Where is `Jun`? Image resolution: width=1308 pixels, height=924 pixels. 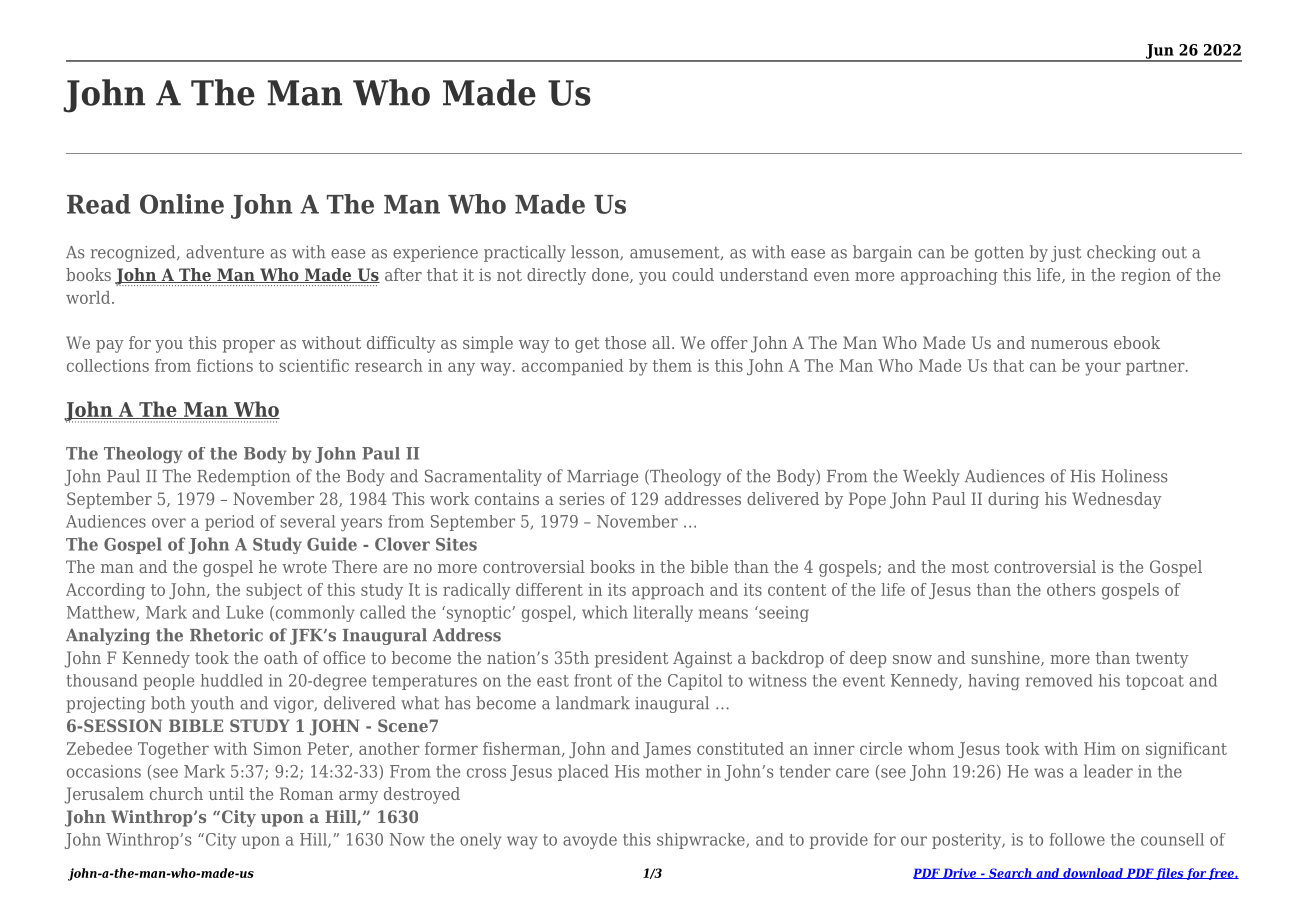
Jun is located at coordinates (1159, 52).
